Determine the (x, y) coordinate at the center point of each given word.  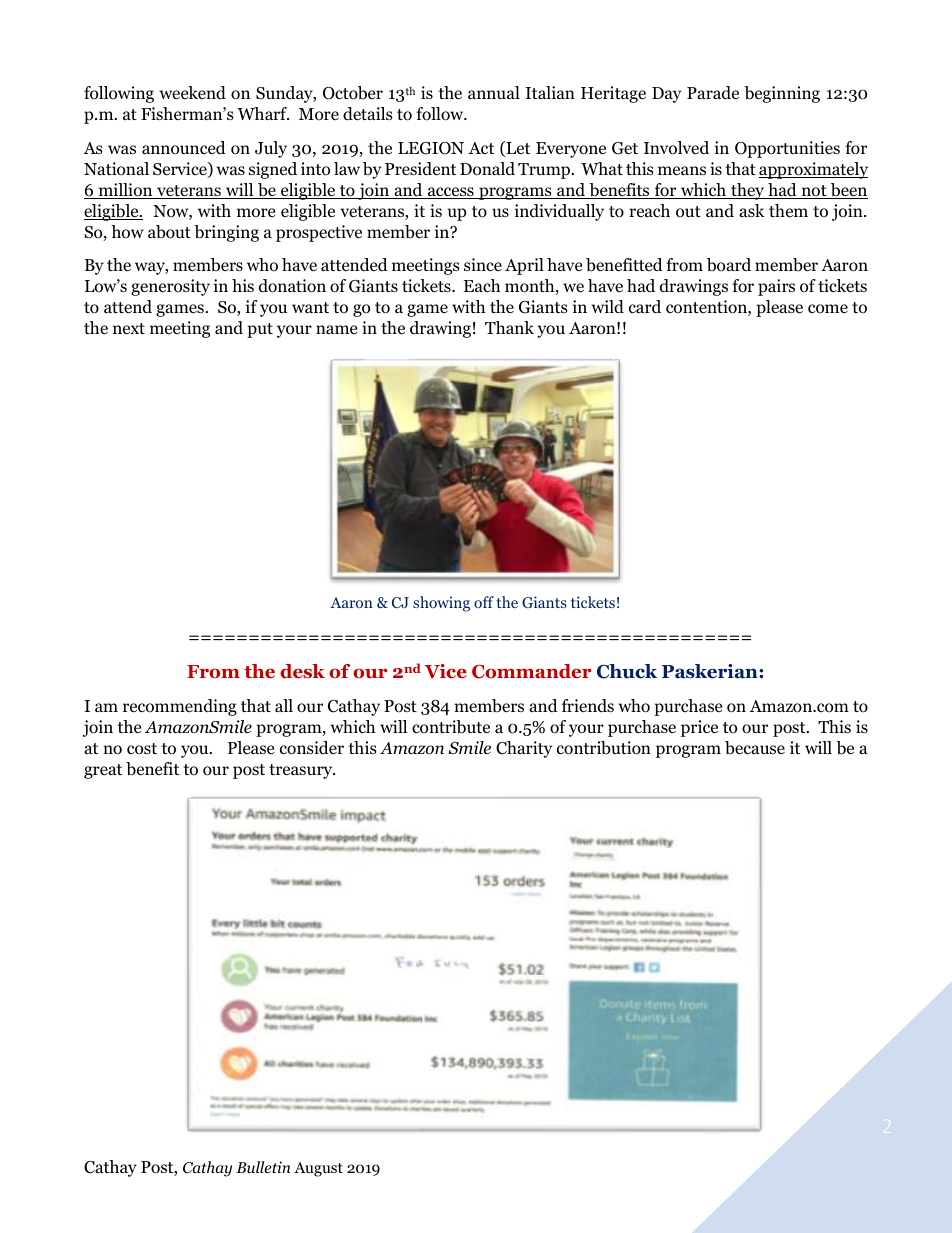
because (755, 748)
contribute (451, 727)
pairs (776, 287)
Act (481, 148)
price (699, 728)
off (484, 602)
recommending (180, 707)
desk (302, 671)
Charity (524, 749)
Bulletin (263, 1167)
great (103, 771)
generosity (170, 287)
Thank (509, 327)
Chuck (627, 671)
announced (184, 148)
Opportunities (787, 149)
